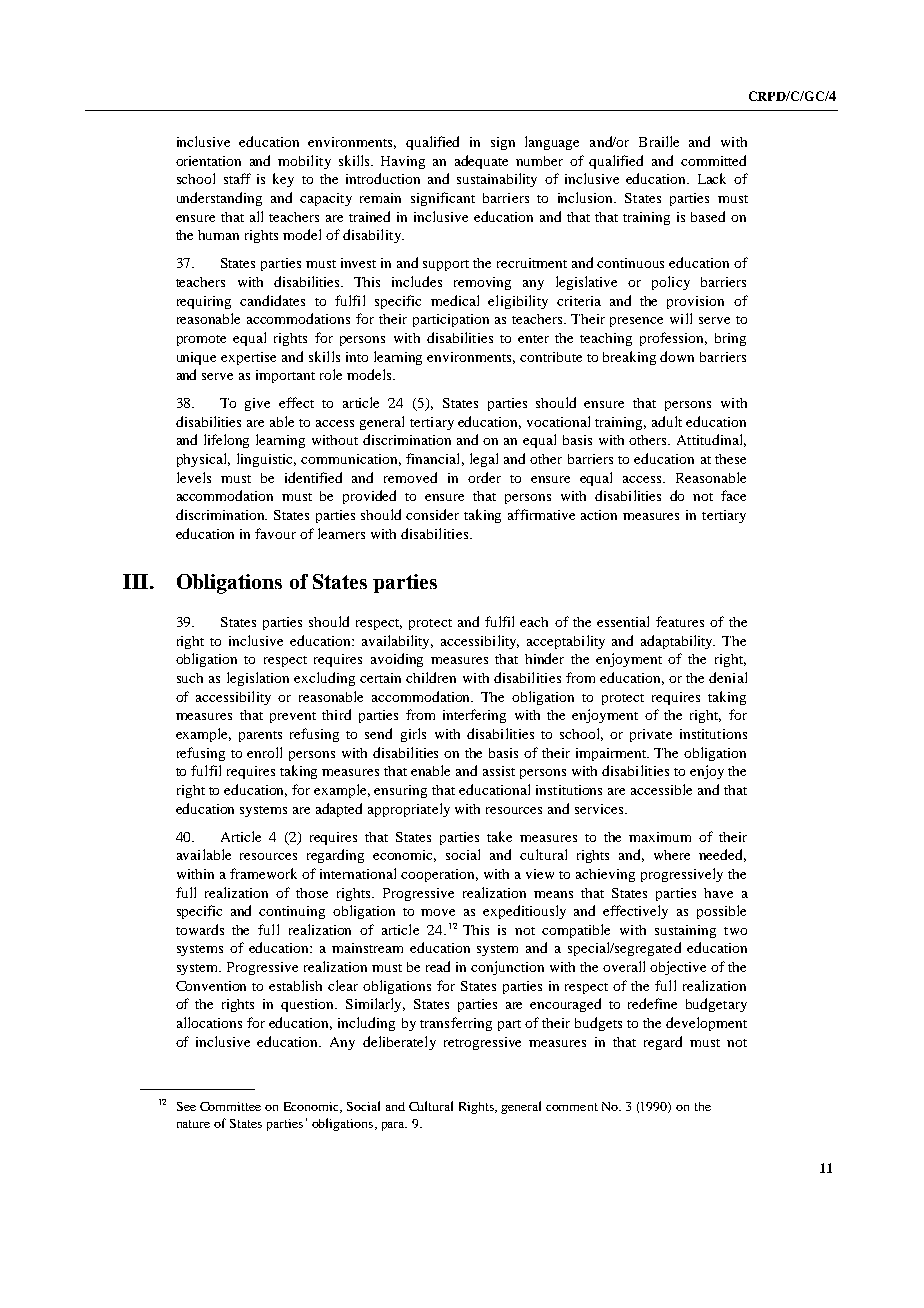  Describe the element at coordinates (258, 679) in the screenshot. I see `legislation` at that location.
